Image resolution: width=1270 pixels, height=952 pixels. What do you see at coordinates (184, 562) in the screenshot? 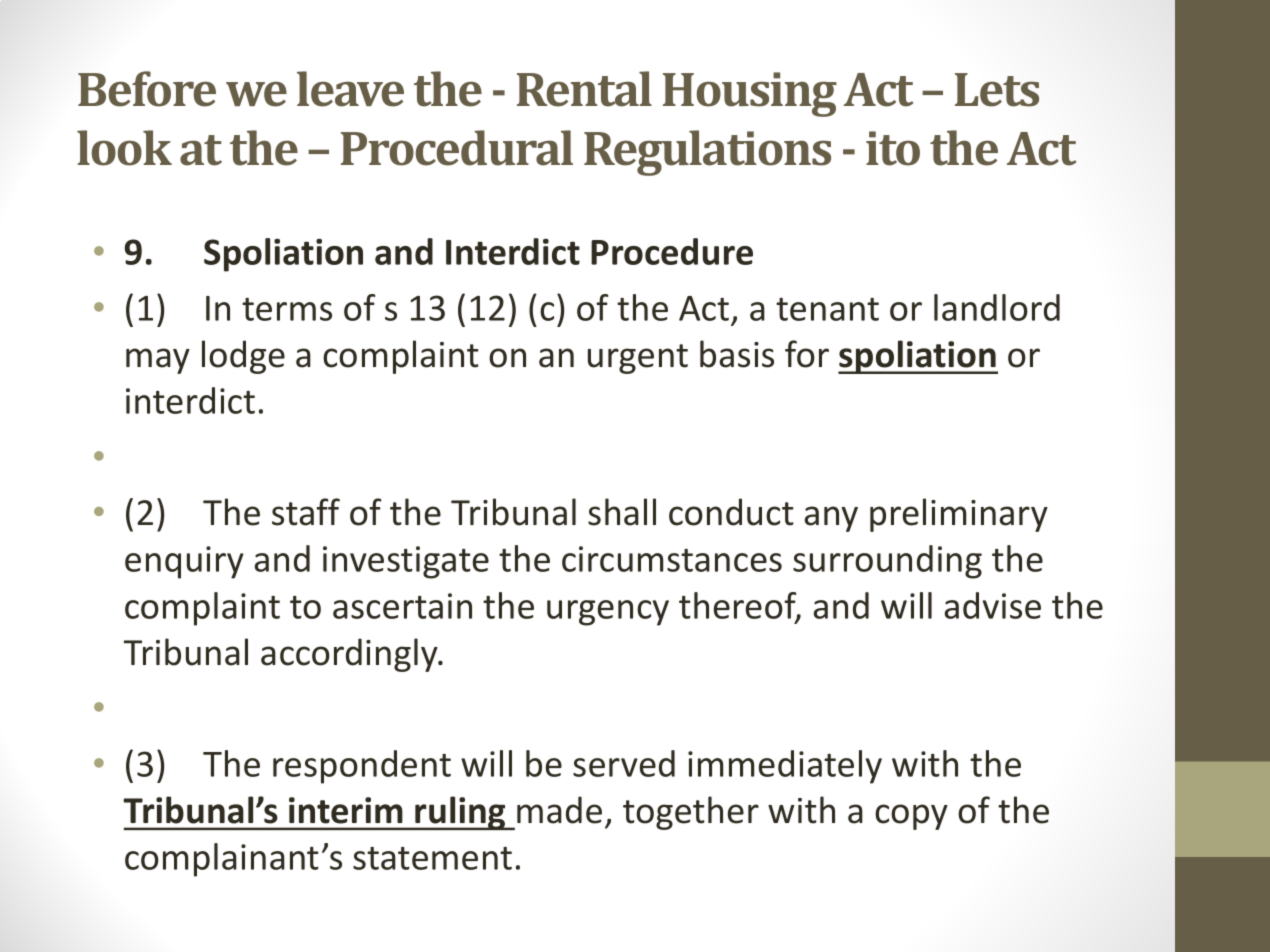
I see `enquiry` at bounding box center [184, 562].
